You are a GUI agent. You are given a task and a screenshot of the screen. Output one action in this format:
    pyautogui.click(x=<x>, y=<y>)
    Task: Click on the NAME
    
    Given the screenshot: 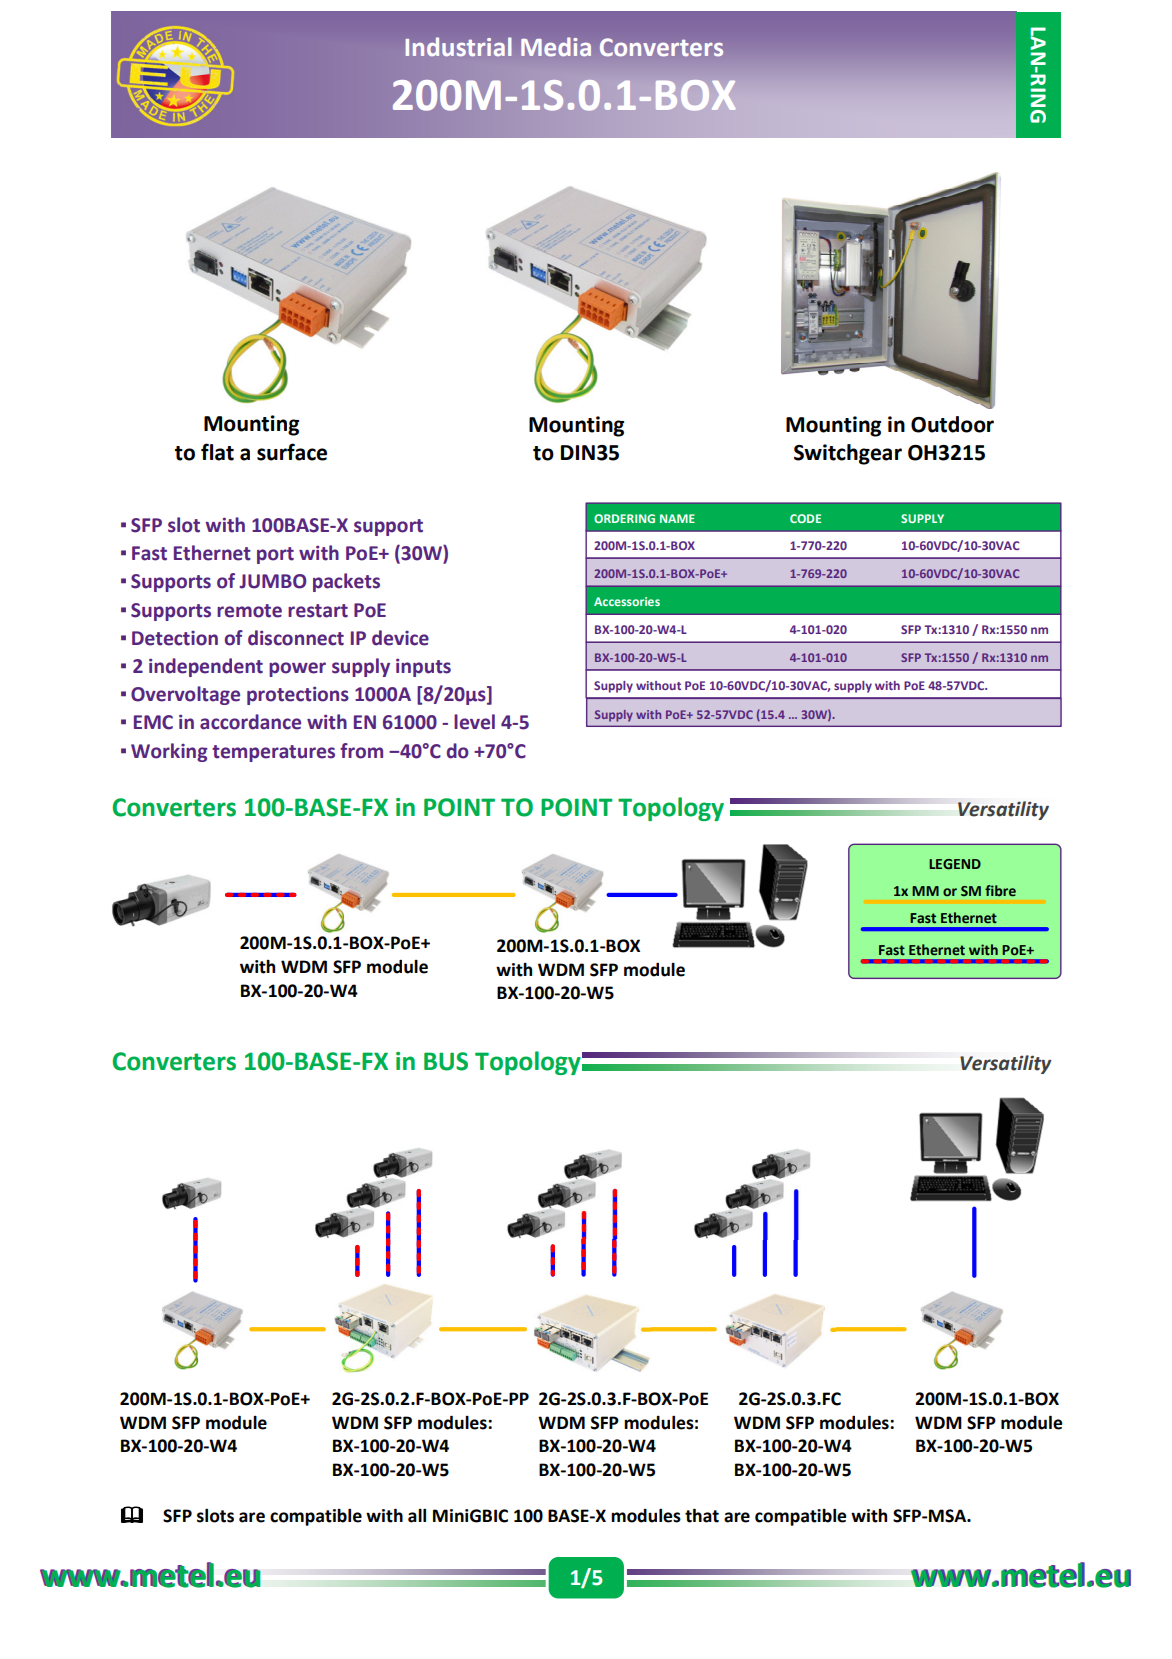 What is the action you would take?
    pyautogui.click(x=677, y=518)
